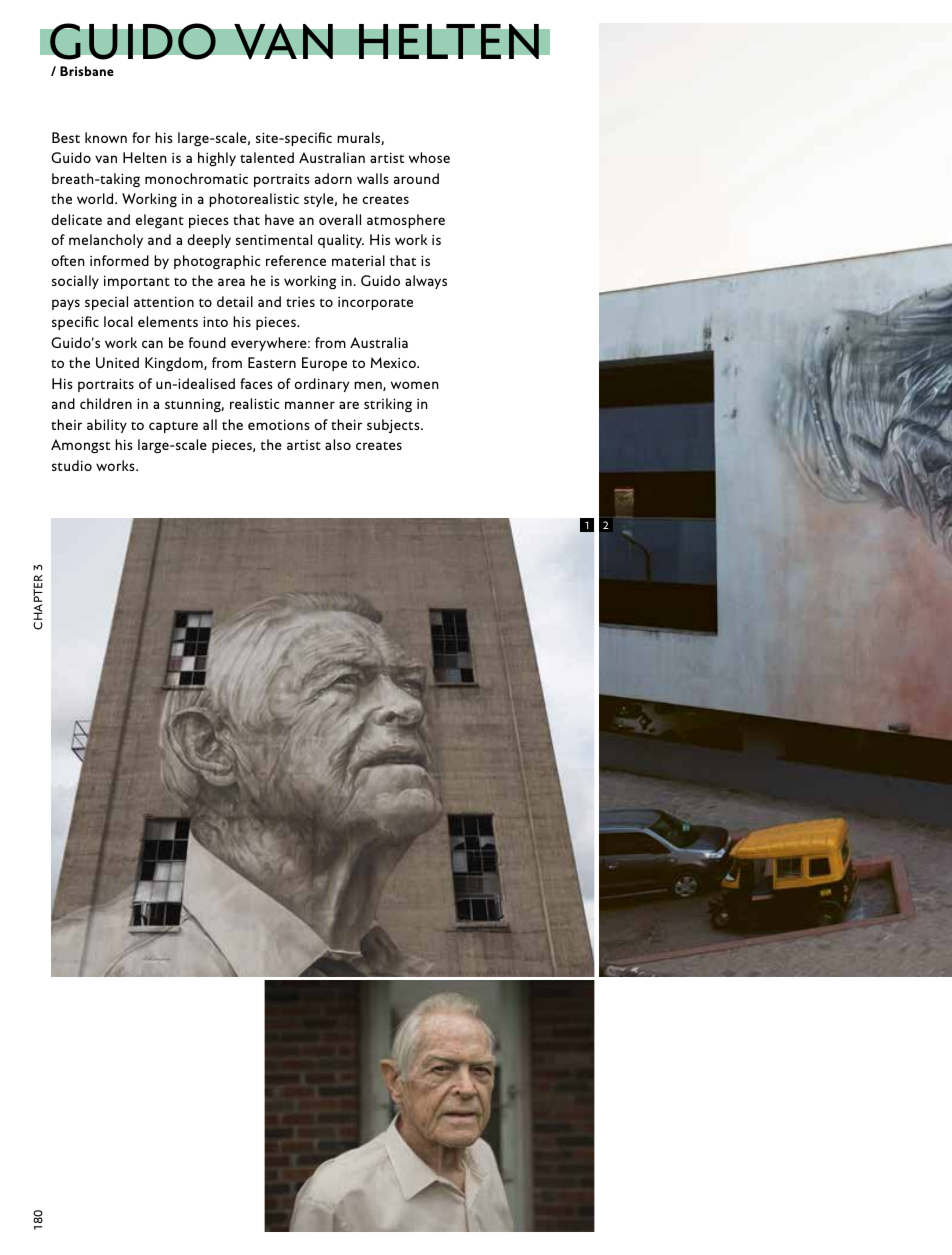 Image resolution: width=952 pixels, height=1255 pixels. I want to click on informed, so click(119, 260).
